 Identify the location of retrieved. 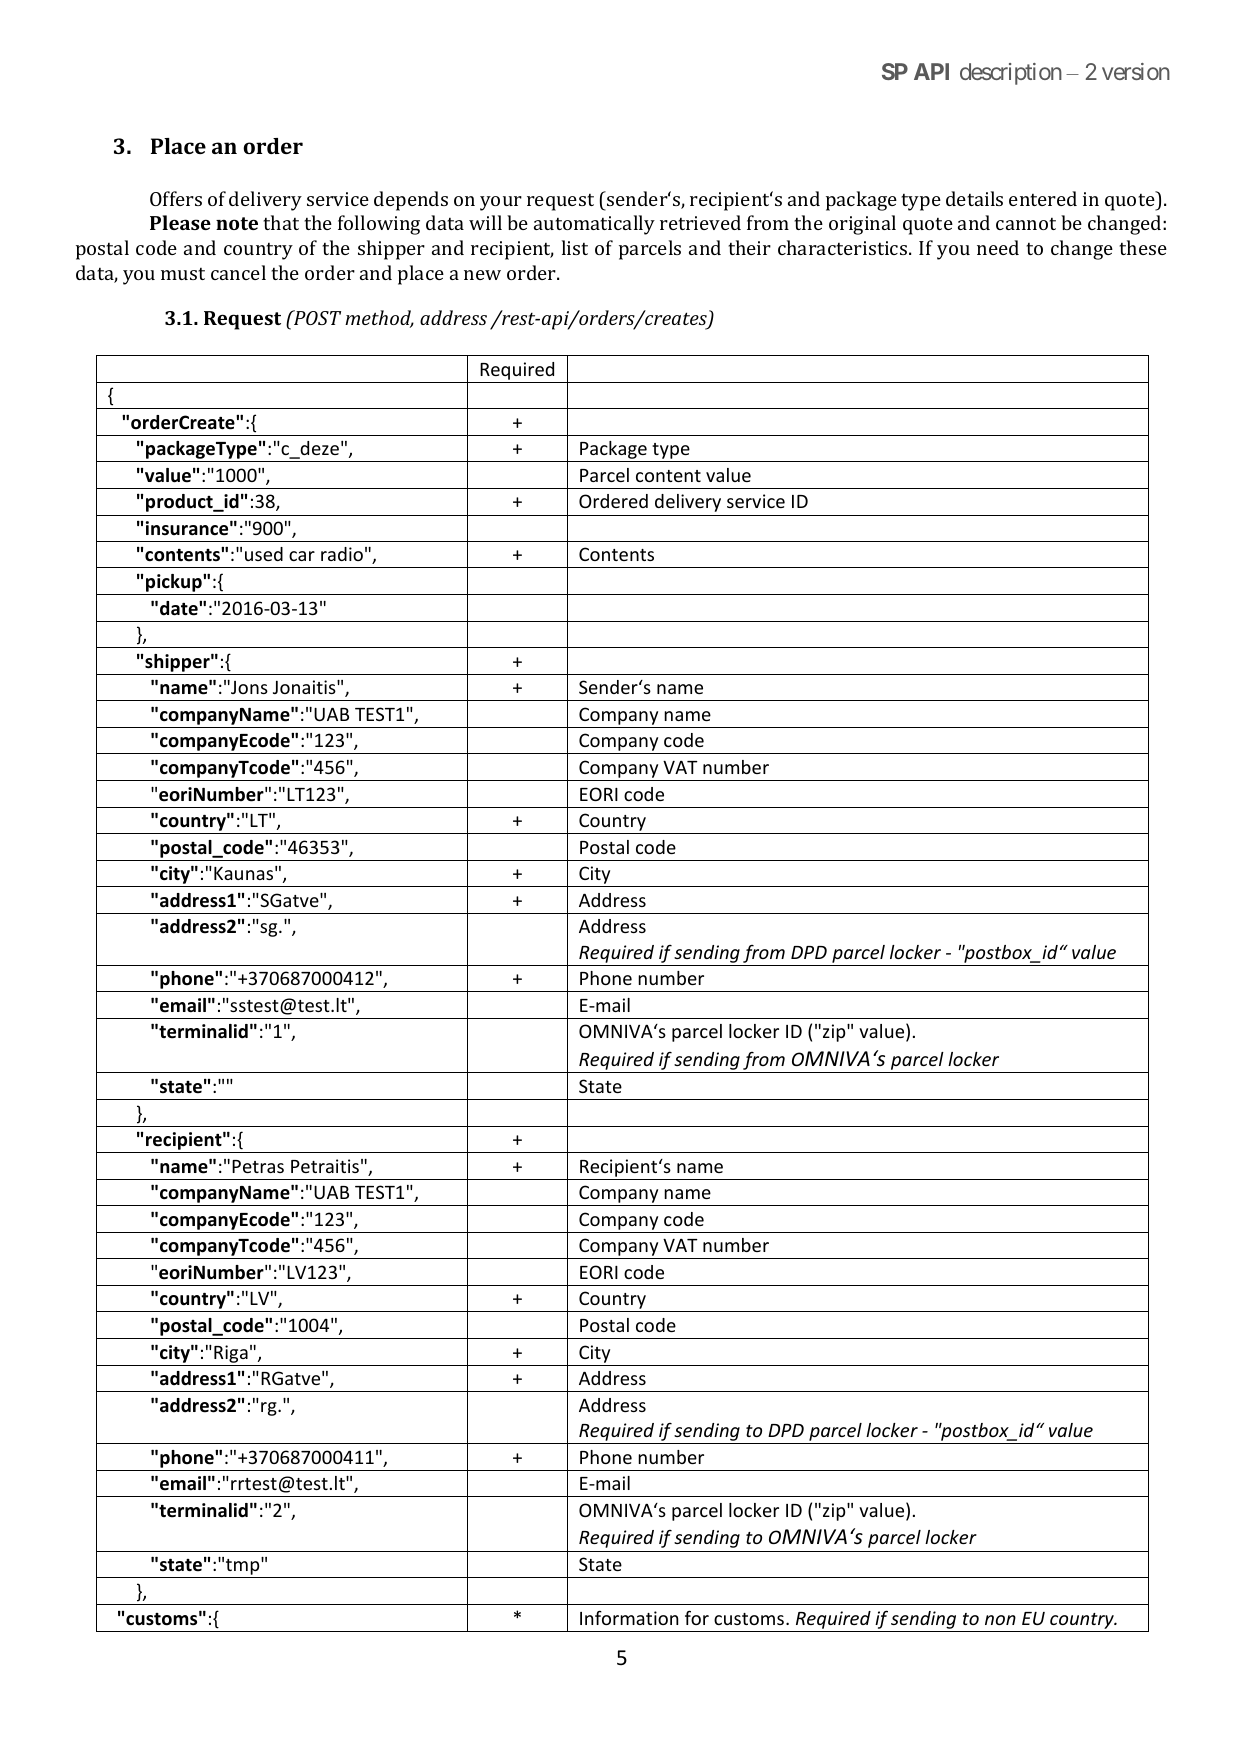
(700, 222).
